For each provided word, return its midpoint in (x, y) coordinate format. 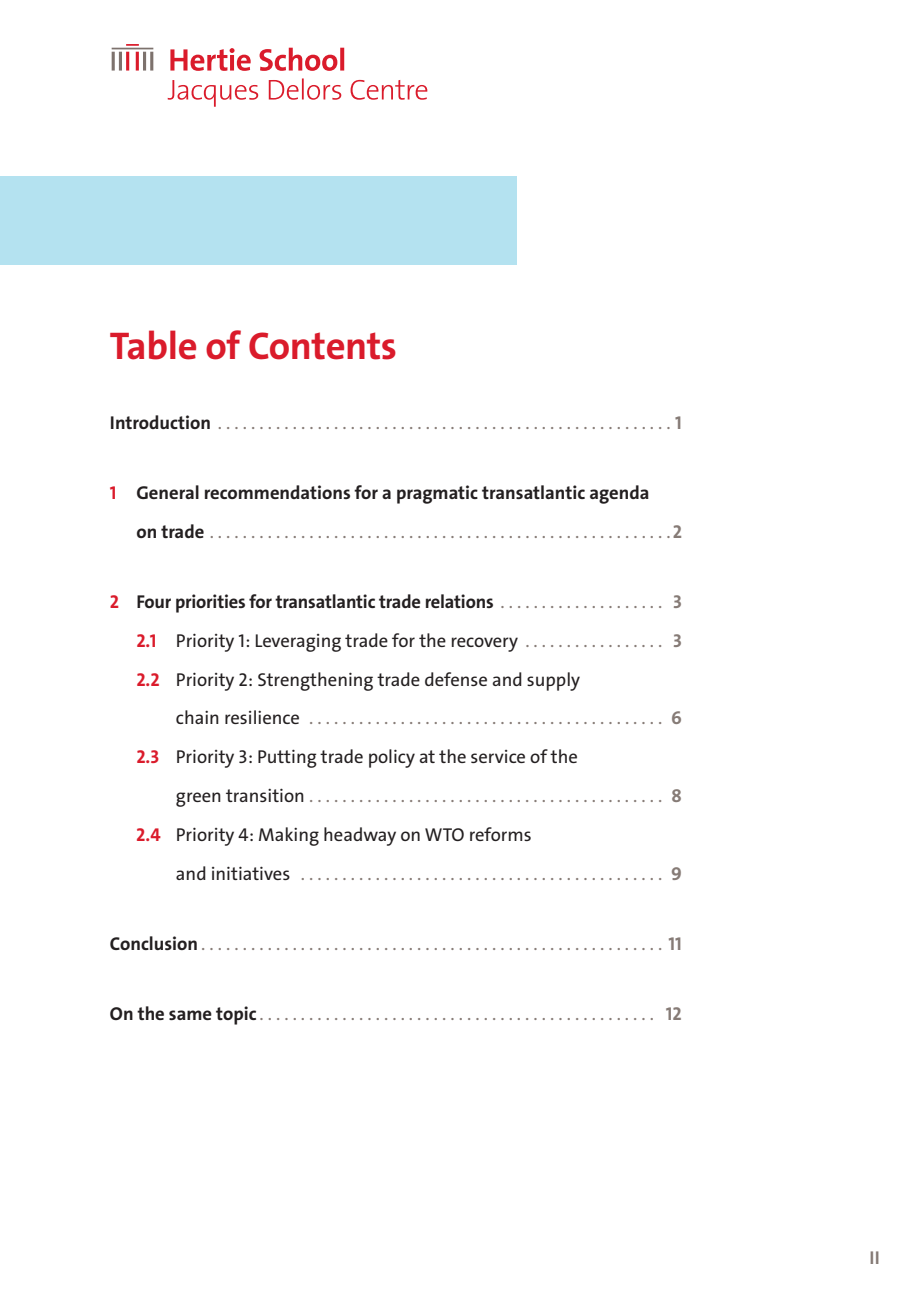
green (198, 799)
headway (360, 836)
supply (553, 681)
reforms (500, 834)
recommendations (277, 492)
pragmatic (437, 494)
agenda (619, 494)
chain (197, 717)
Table (153, 345)
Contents (322, 346)
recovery (485, 644)
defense (456, 679)
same (190, 1015)
